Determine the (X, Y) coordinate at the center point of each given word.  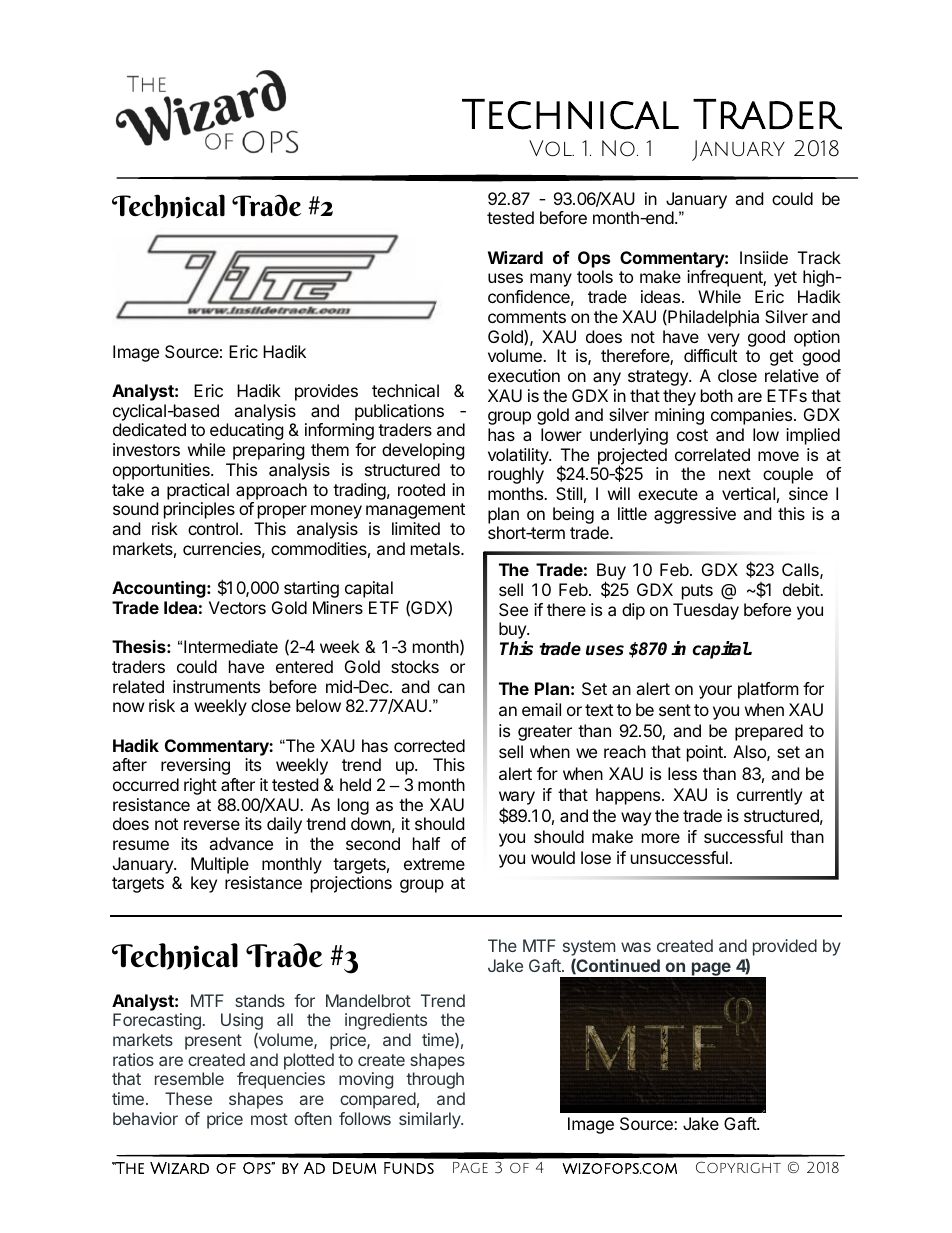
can (451, 688)
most (269, 1119)
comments (527, 317)
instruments (216, 686)
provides (326, 392)
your (715, 692)
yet (785, 279)
